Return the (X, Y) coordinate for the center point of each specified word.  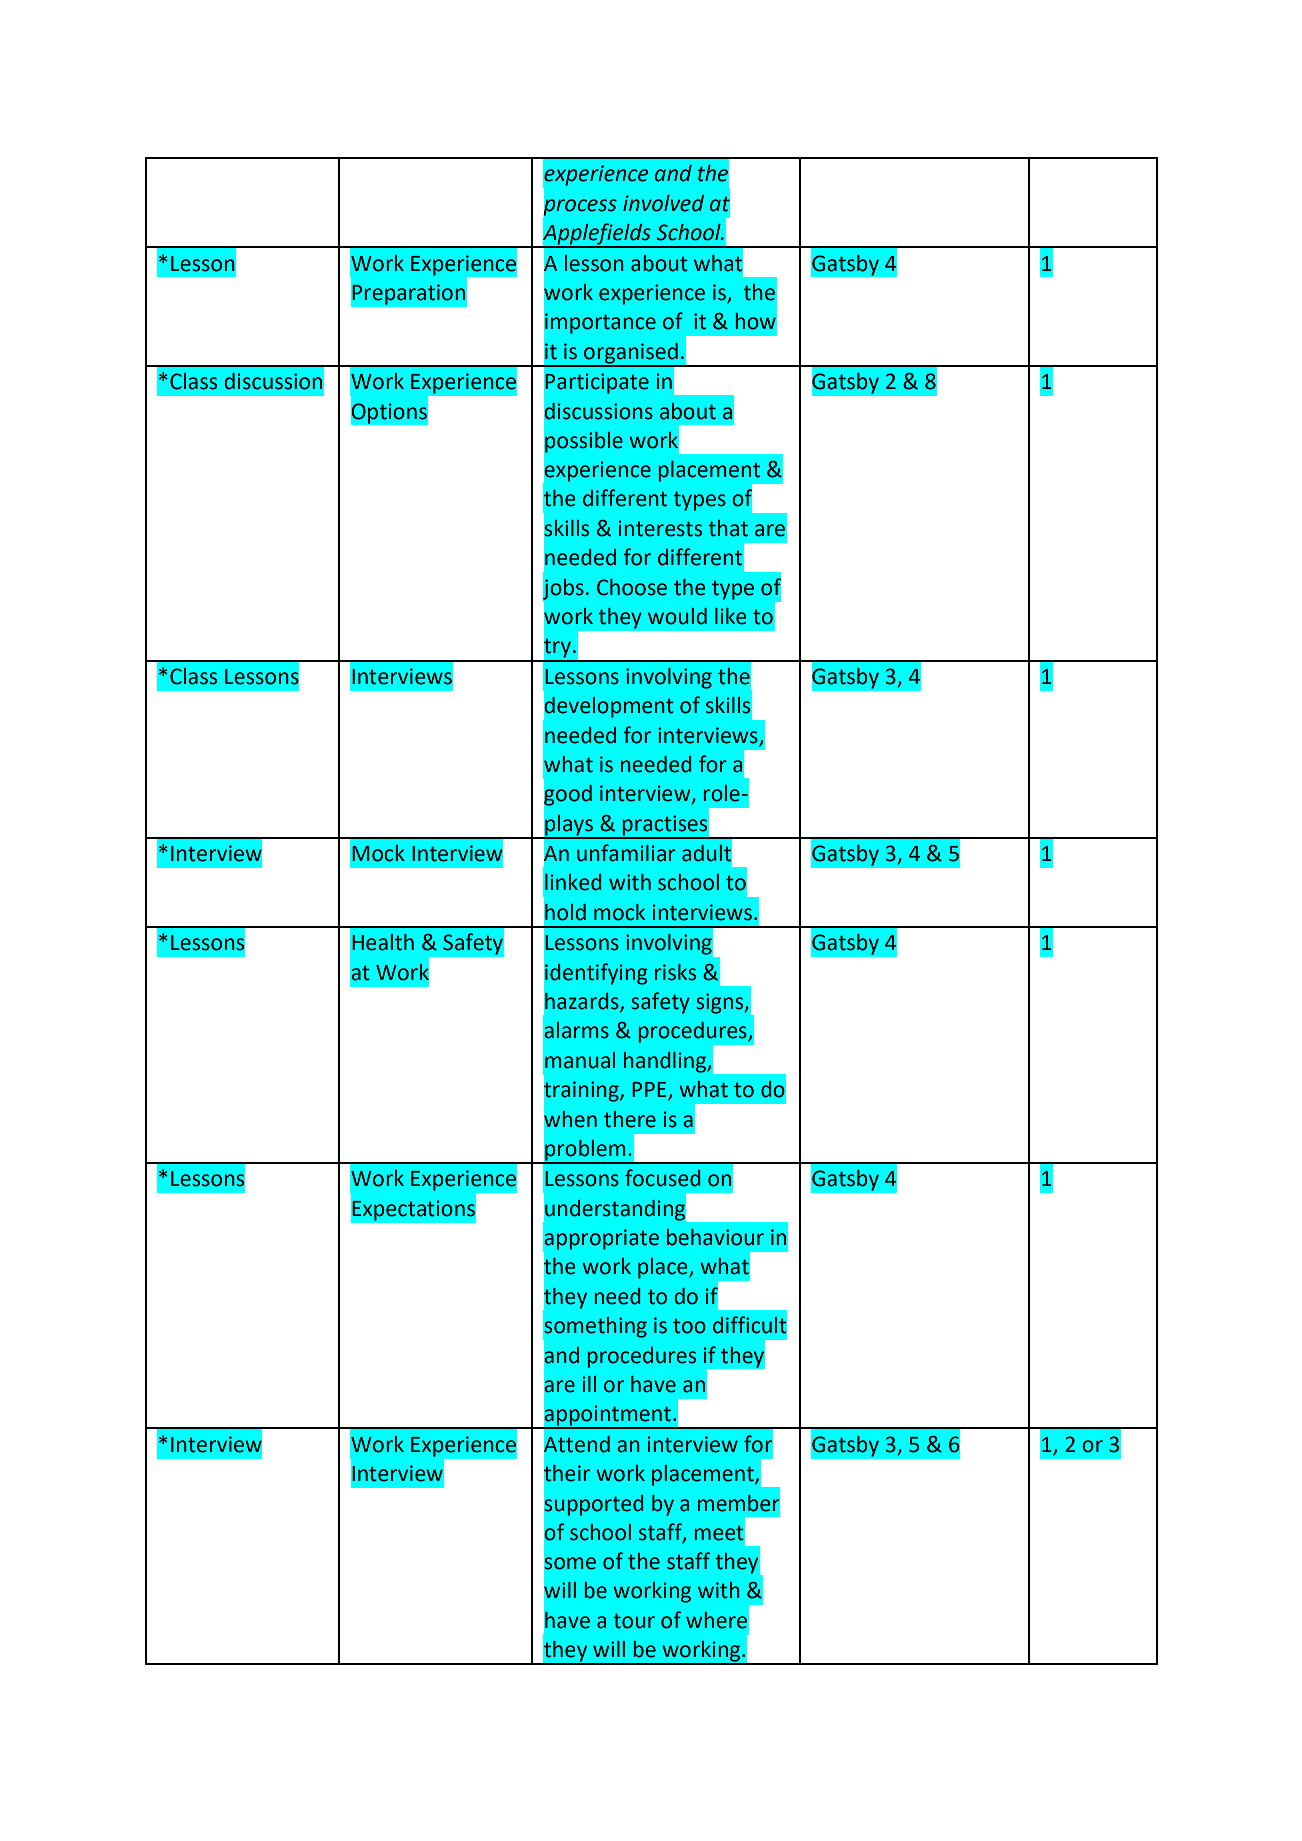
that (728, 528)
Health (383, 942)
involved (663, 203)
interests (660, 528)
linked (573, 882)
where (716, 1620)
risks (675, 972)
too (689, 1326)
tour (634, 1621)
